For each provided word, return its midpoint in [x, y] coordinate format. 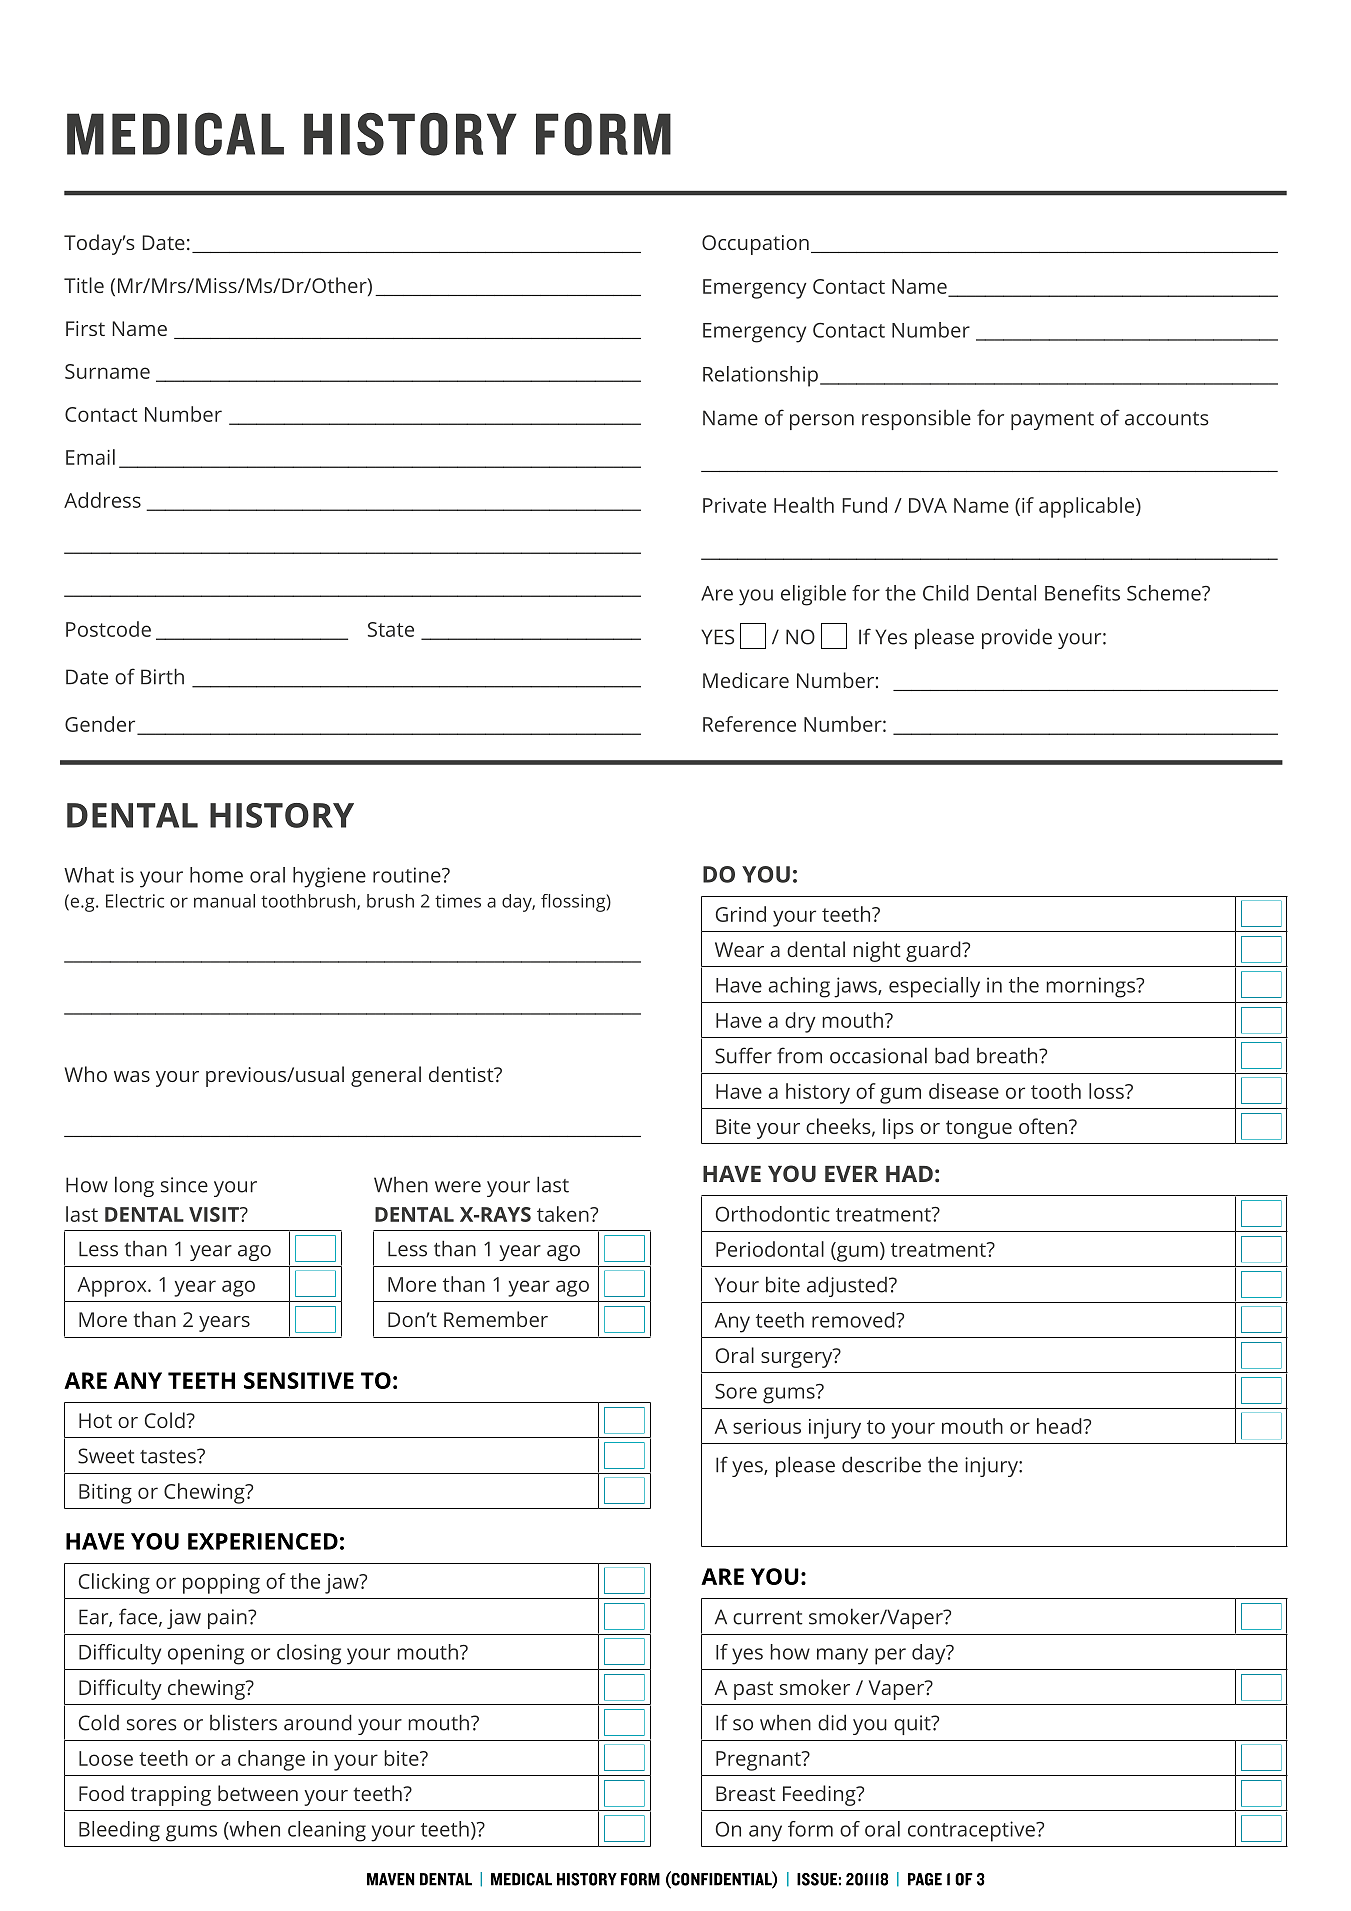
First [85, 328]
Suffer [743, 1055]
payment [1052, 421]
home [216, 875]
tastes [169, 1456]
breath [1008, 1055]
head [1060, 1426]
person [822, 422]
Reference [749, 724]
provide [1017, 638]
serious [767, 1426]
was [132, 1076]
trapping [171, 1796]
